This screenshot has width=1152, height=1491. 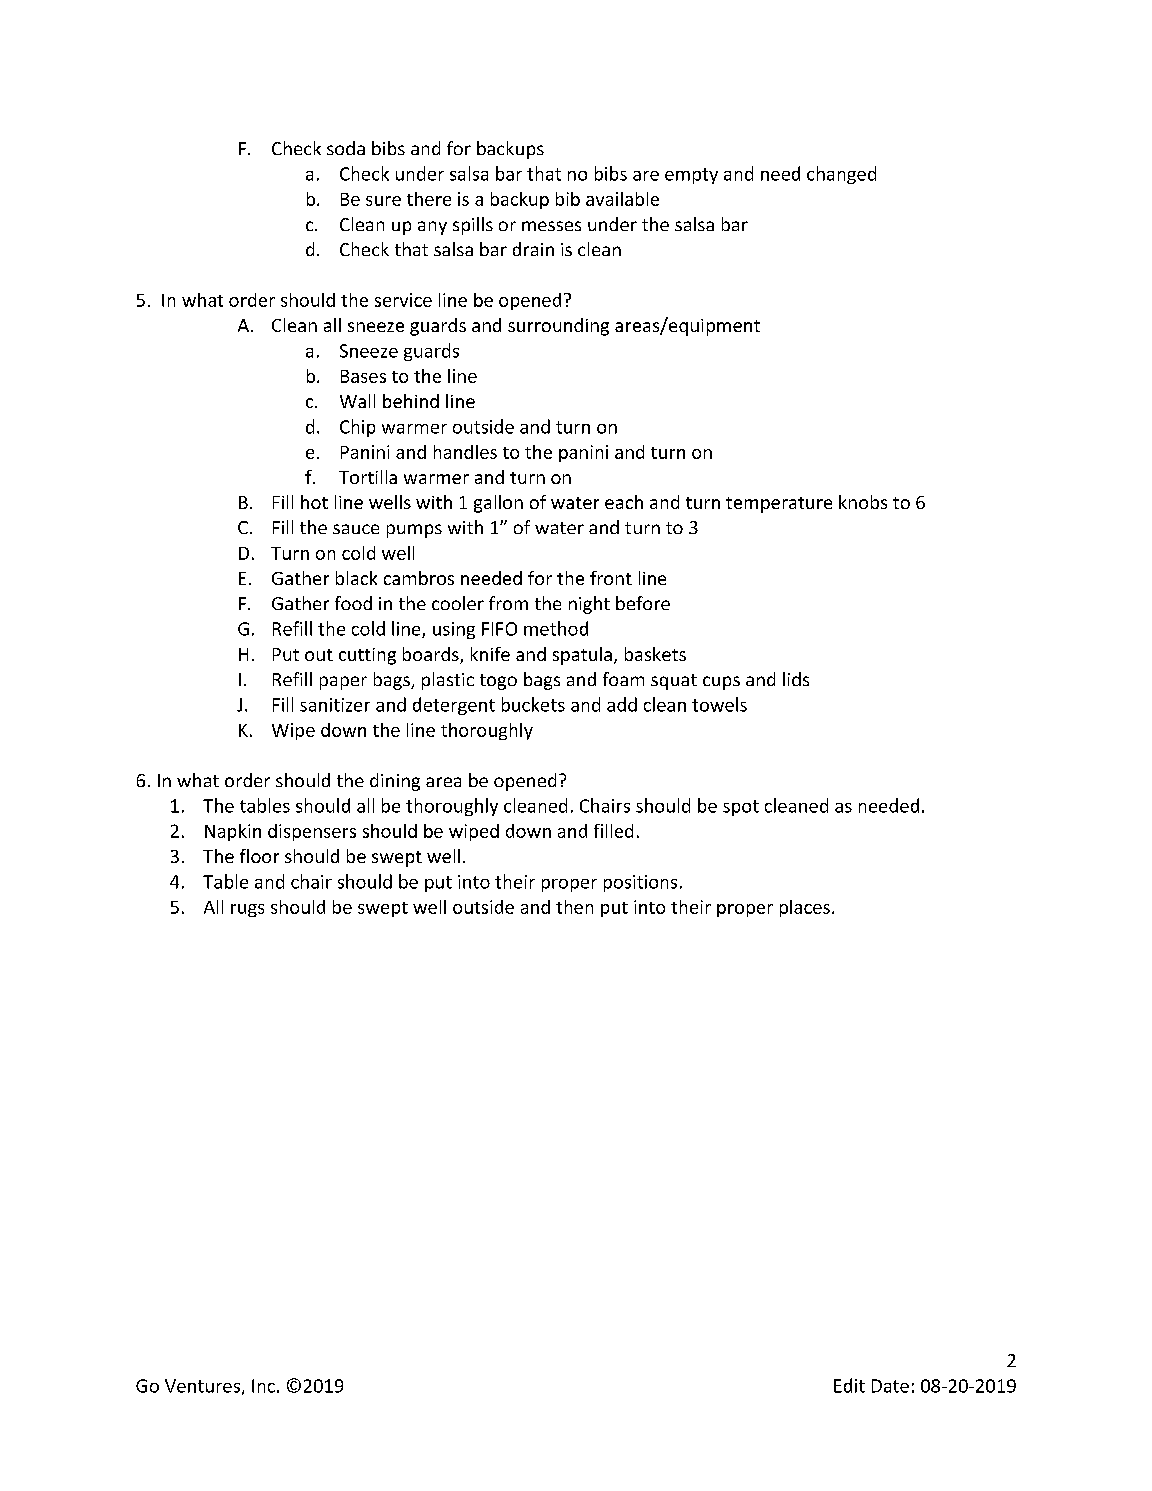 I want to click on then, so click(x=574, y=907).
